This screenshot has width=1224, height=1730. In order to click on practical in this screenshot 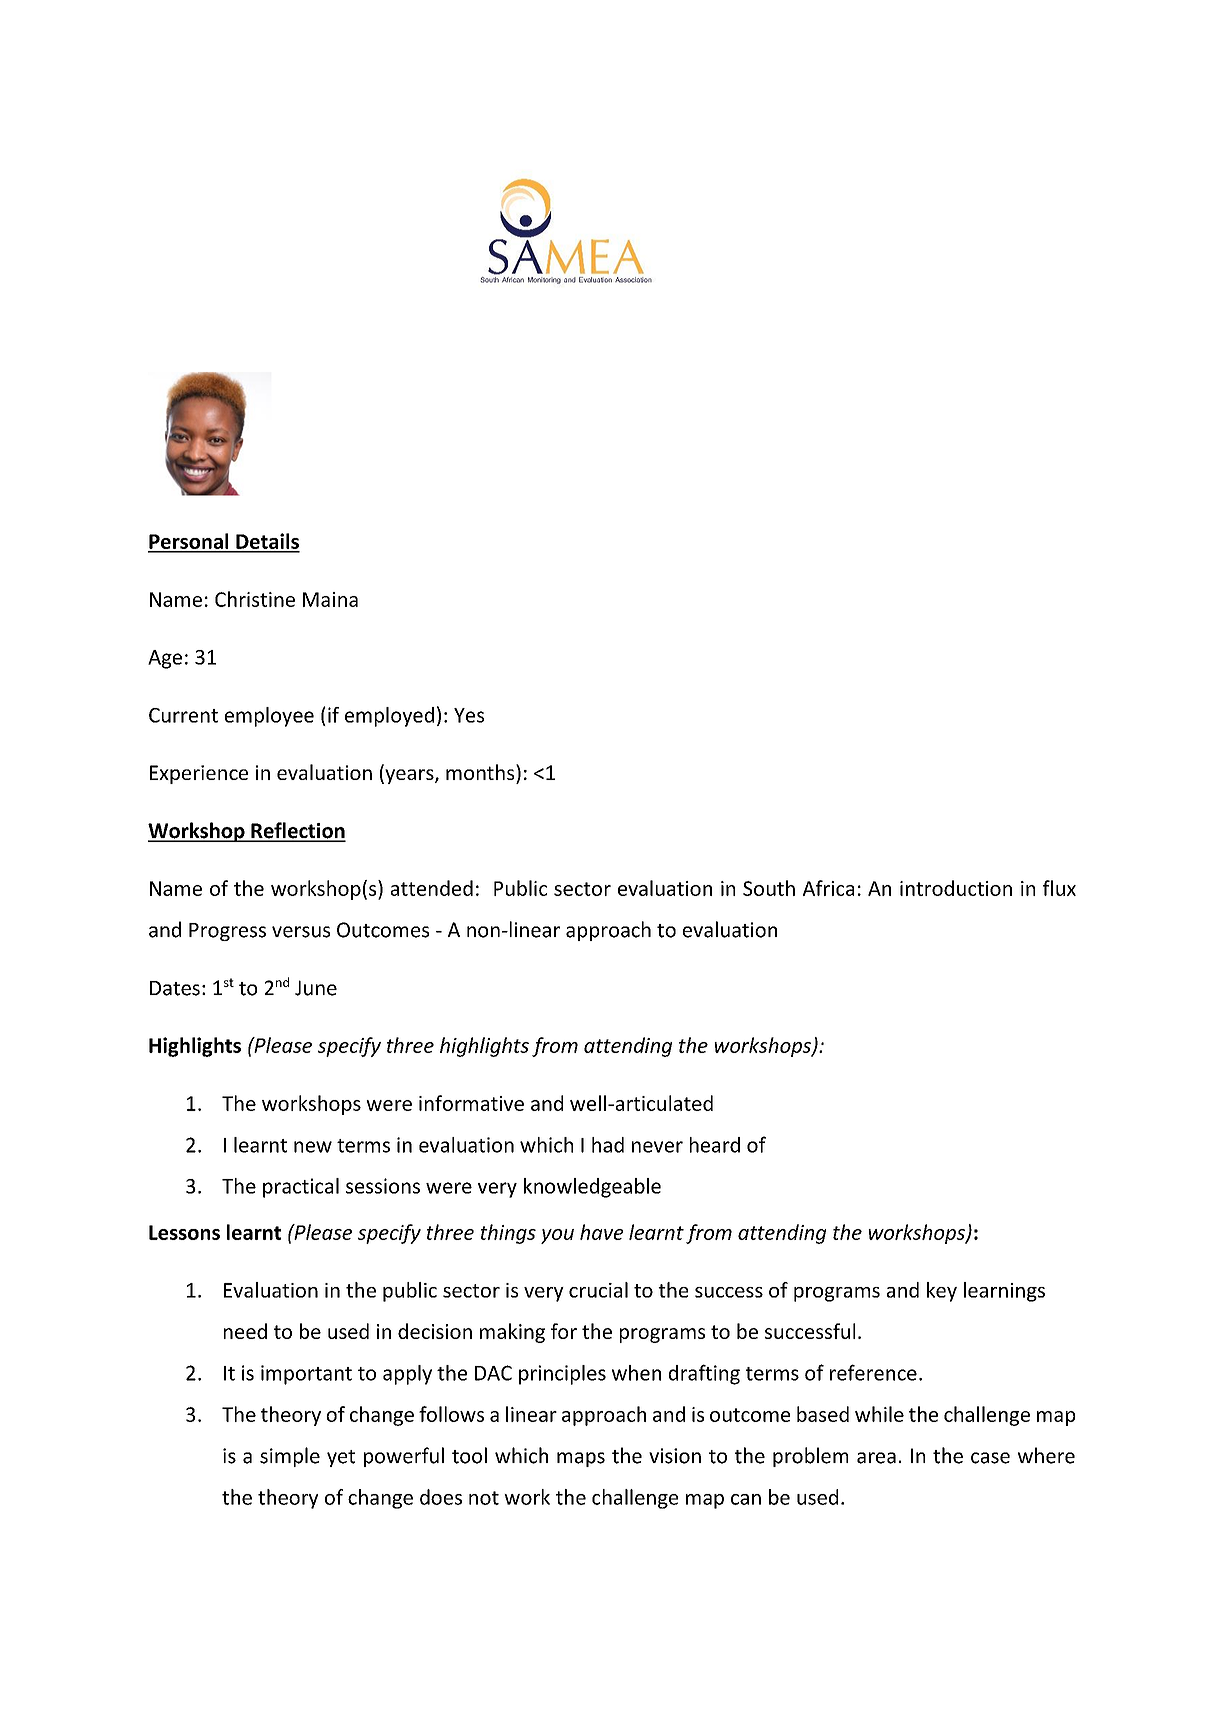, I will do `click(301, 1188)`.
